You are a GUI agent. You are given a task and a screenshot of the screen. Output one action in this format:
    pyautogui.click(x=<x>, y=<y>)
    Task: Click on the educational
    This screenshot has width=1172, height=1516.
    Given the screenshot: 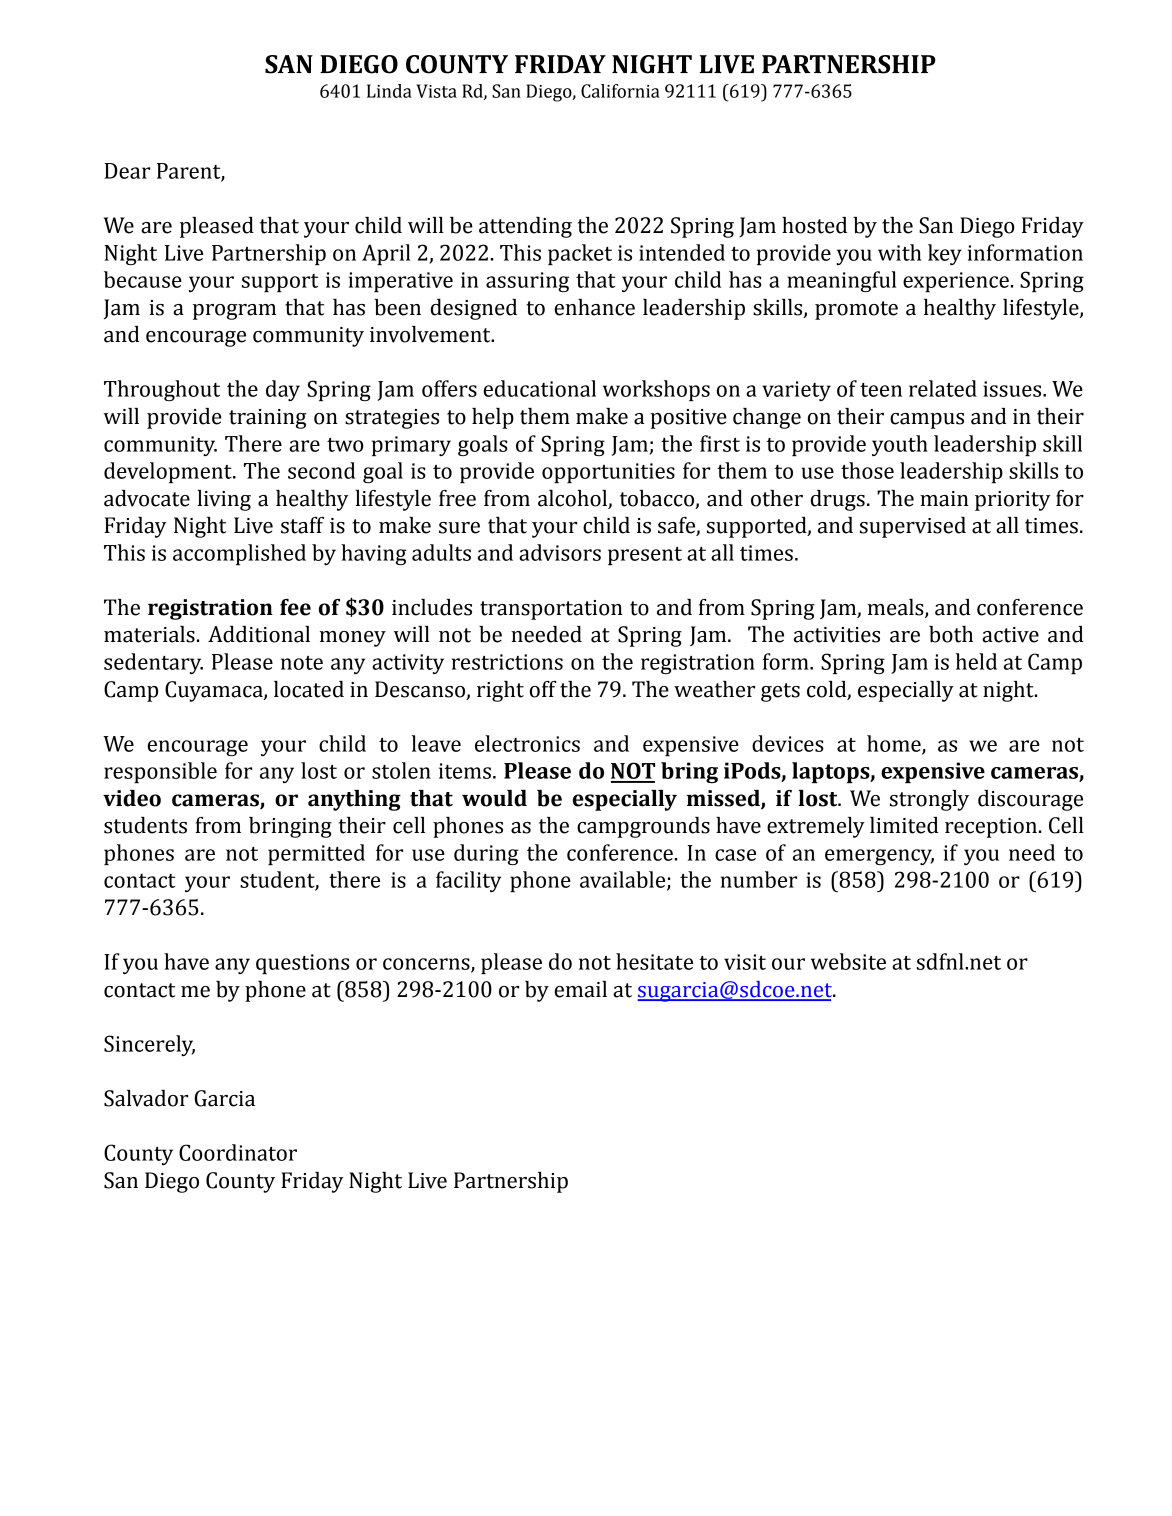 What is the action you would take?
    pyautogui.click(x=540, y=388)
